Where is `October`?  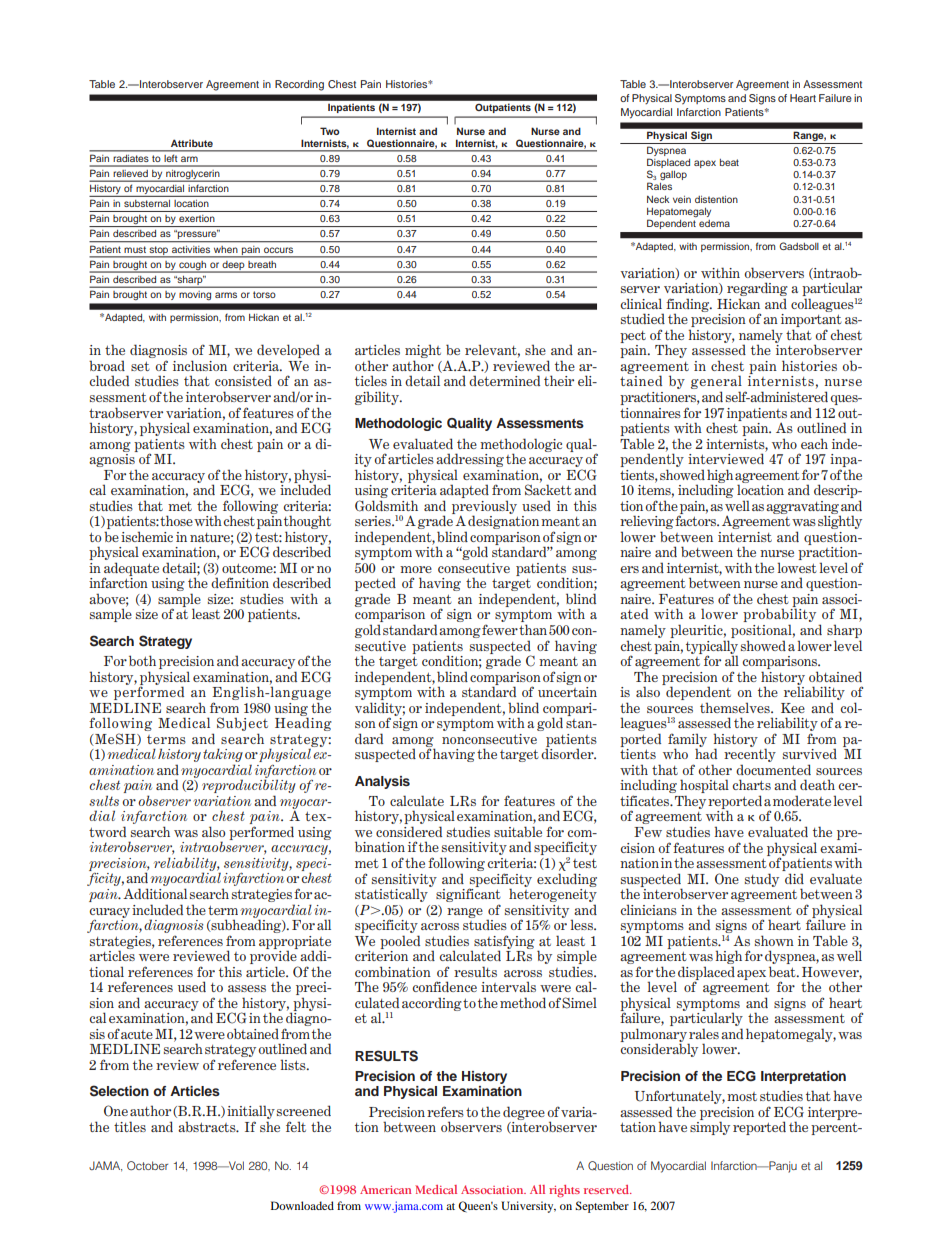 October is located at coordinates (147, 1165).
